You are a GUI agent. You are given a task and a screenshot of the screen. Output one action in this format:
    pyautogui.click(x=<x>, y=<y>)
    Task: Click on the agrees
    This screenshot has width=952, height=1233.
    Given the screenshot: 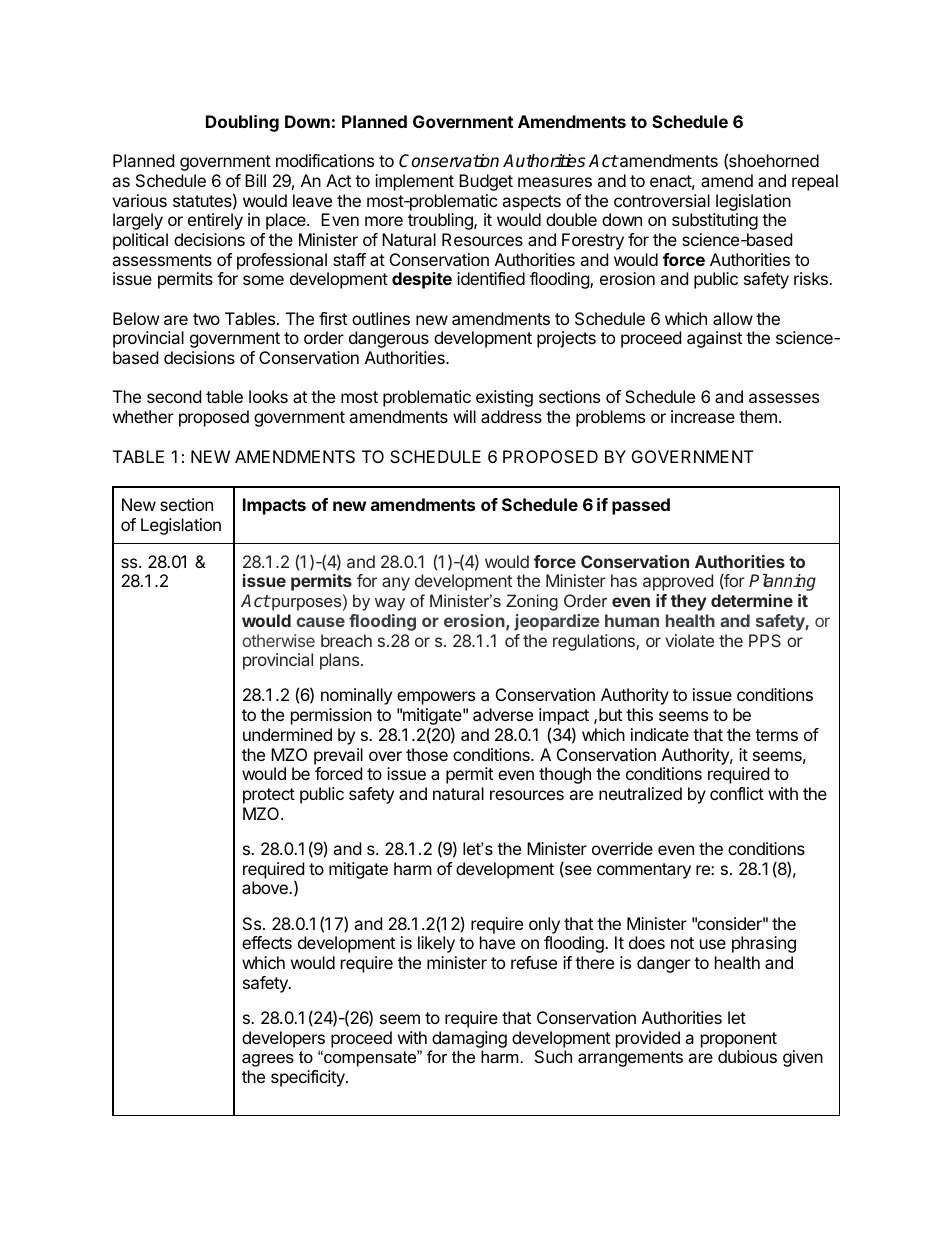 What is the action you would take?
    pyautogui.click(x=268, y=1060)
